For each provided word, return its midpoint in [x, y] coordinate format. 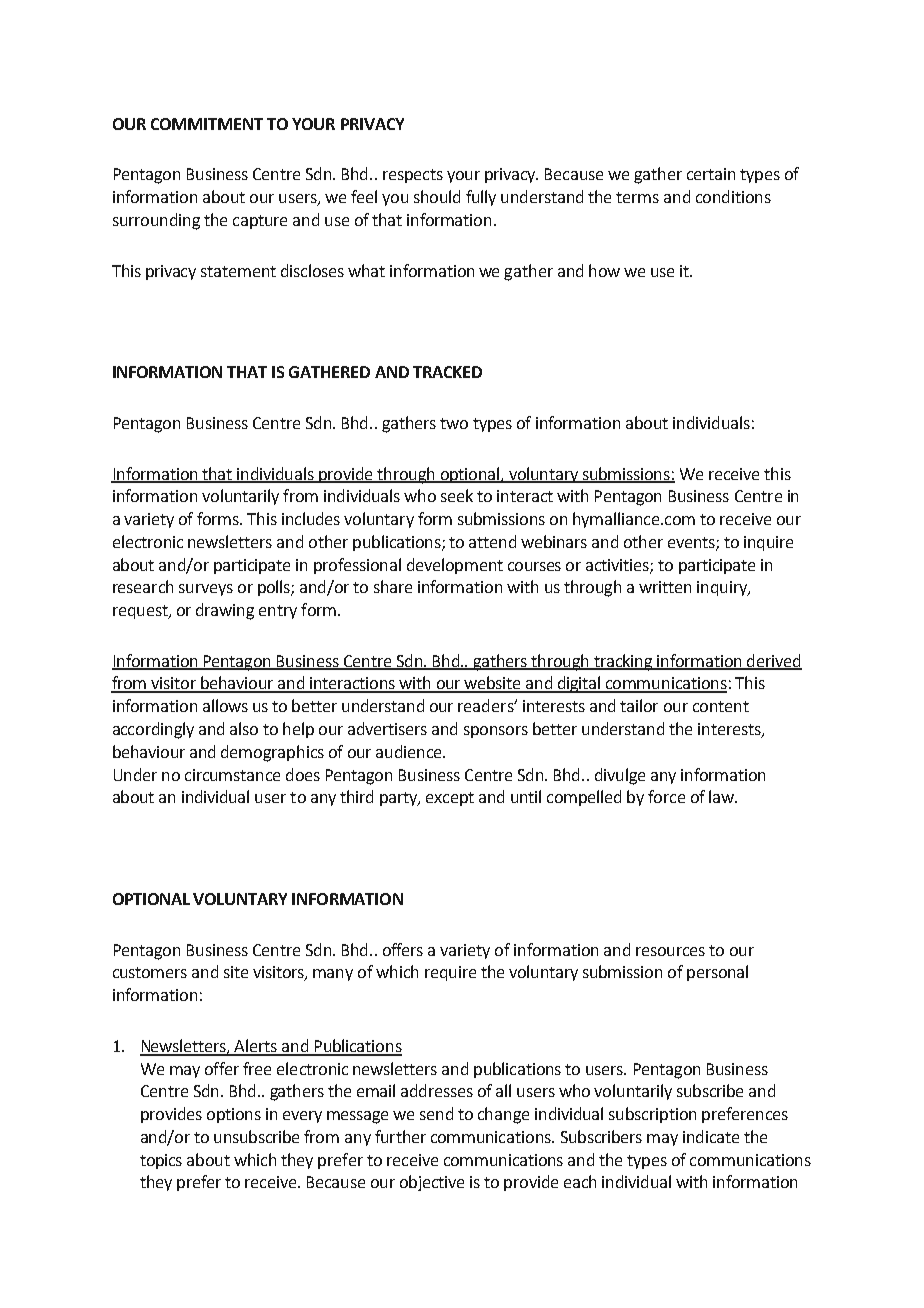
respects [413, 176]
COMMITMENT [207, 124]
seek [457, 495]
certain [711, 174]
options [234, 1115]
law [722, 796]
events [692, 543]
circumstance [232, 775]
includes [311, 518]
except [450, 799]
